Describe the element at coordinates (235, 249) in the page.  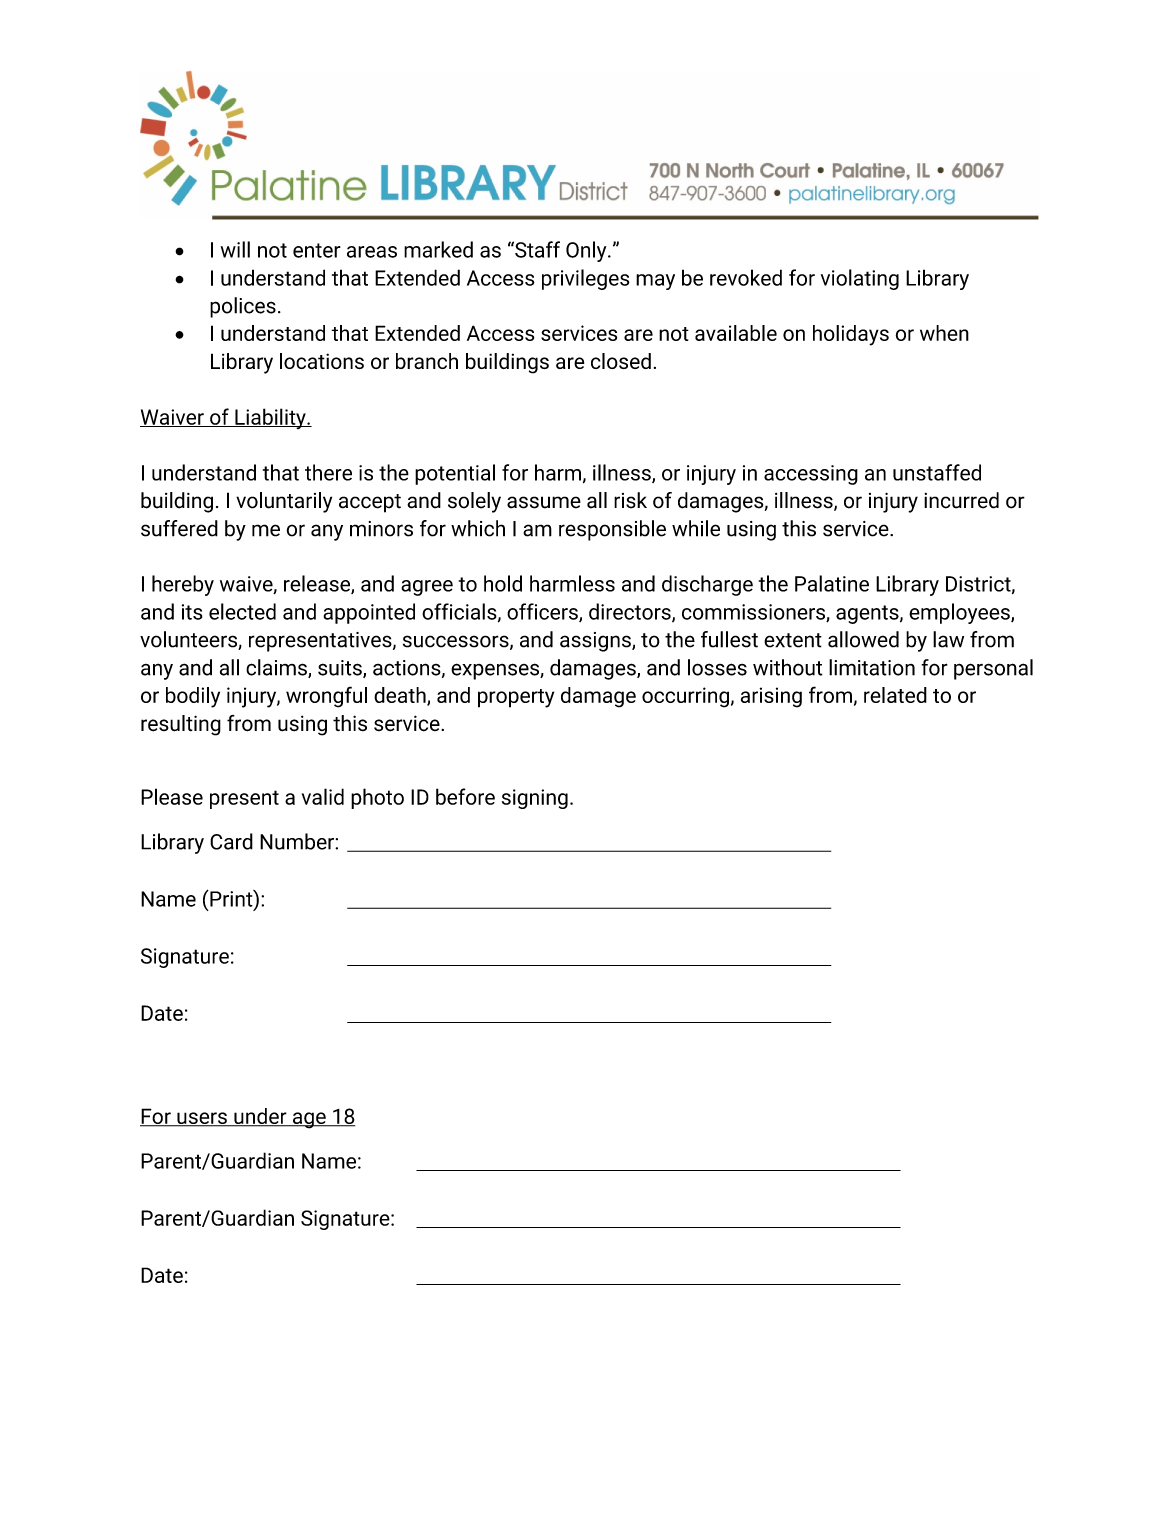
I see `will` at that location.
